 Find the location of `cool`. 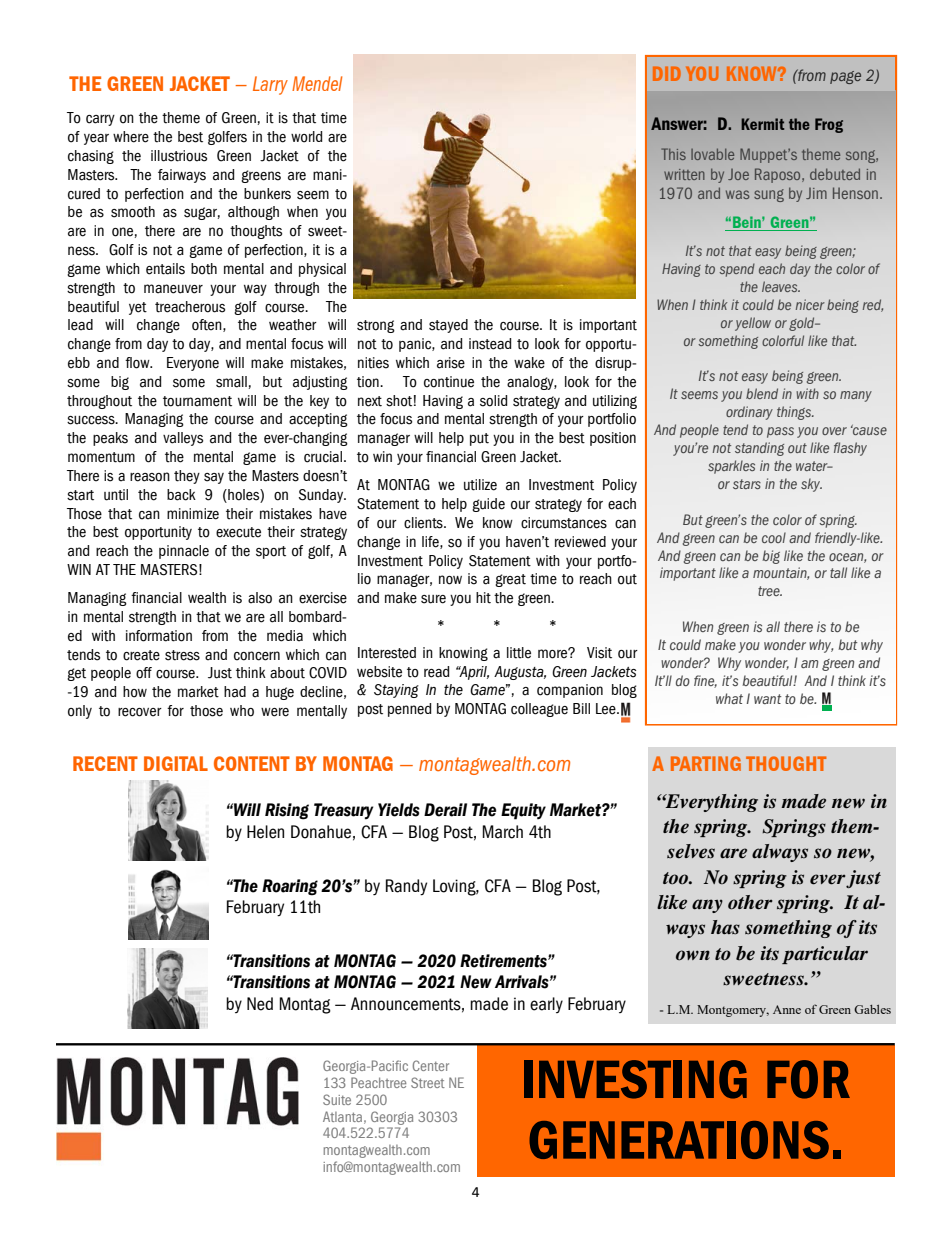

cool is located at coordinates (774, 537).
